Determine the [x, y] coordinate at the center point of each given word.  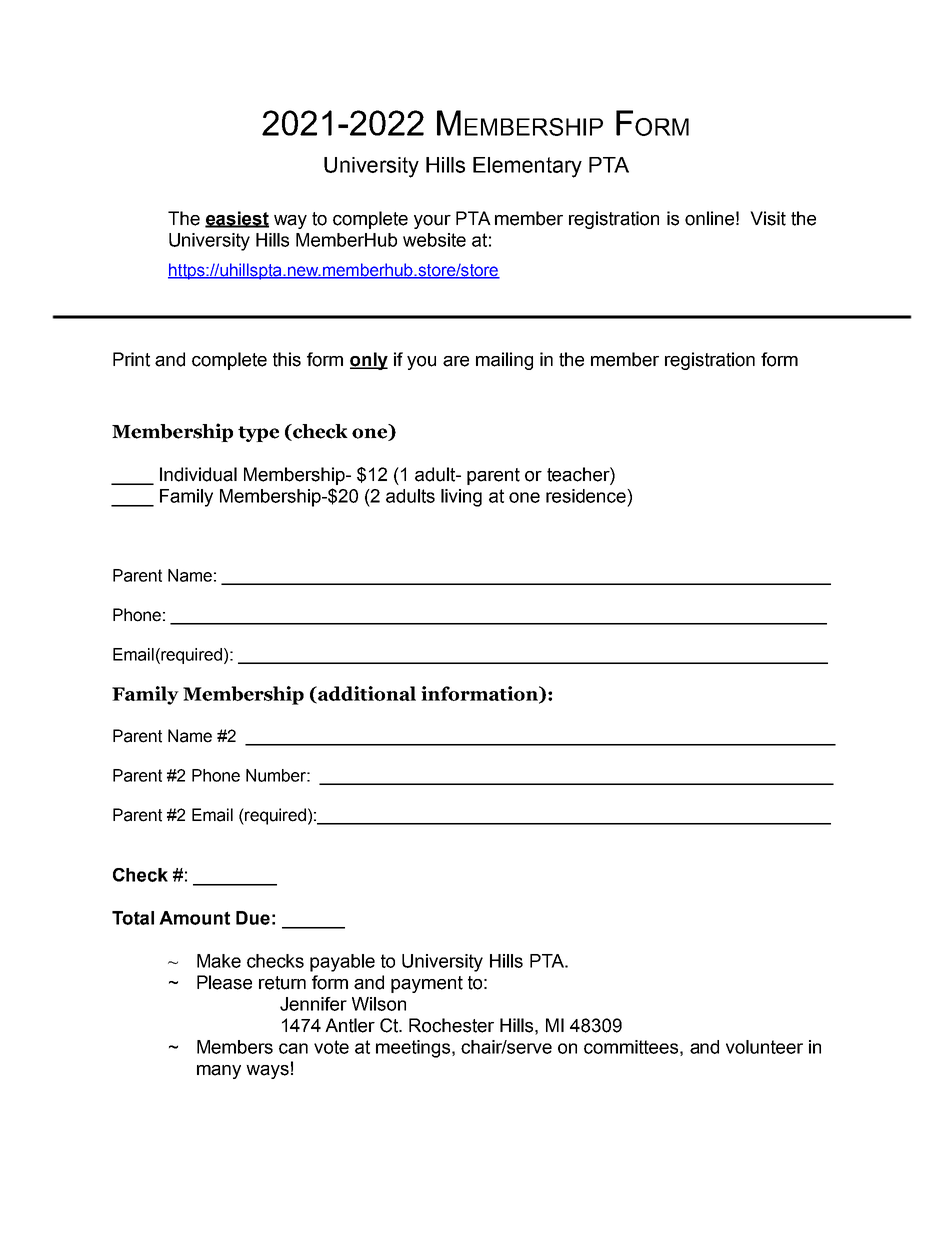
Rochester [451, 1025]
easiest [237, 219]
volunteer [764, 1047]
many [219, 1072]
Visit [768, 218]
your [432, 222]
